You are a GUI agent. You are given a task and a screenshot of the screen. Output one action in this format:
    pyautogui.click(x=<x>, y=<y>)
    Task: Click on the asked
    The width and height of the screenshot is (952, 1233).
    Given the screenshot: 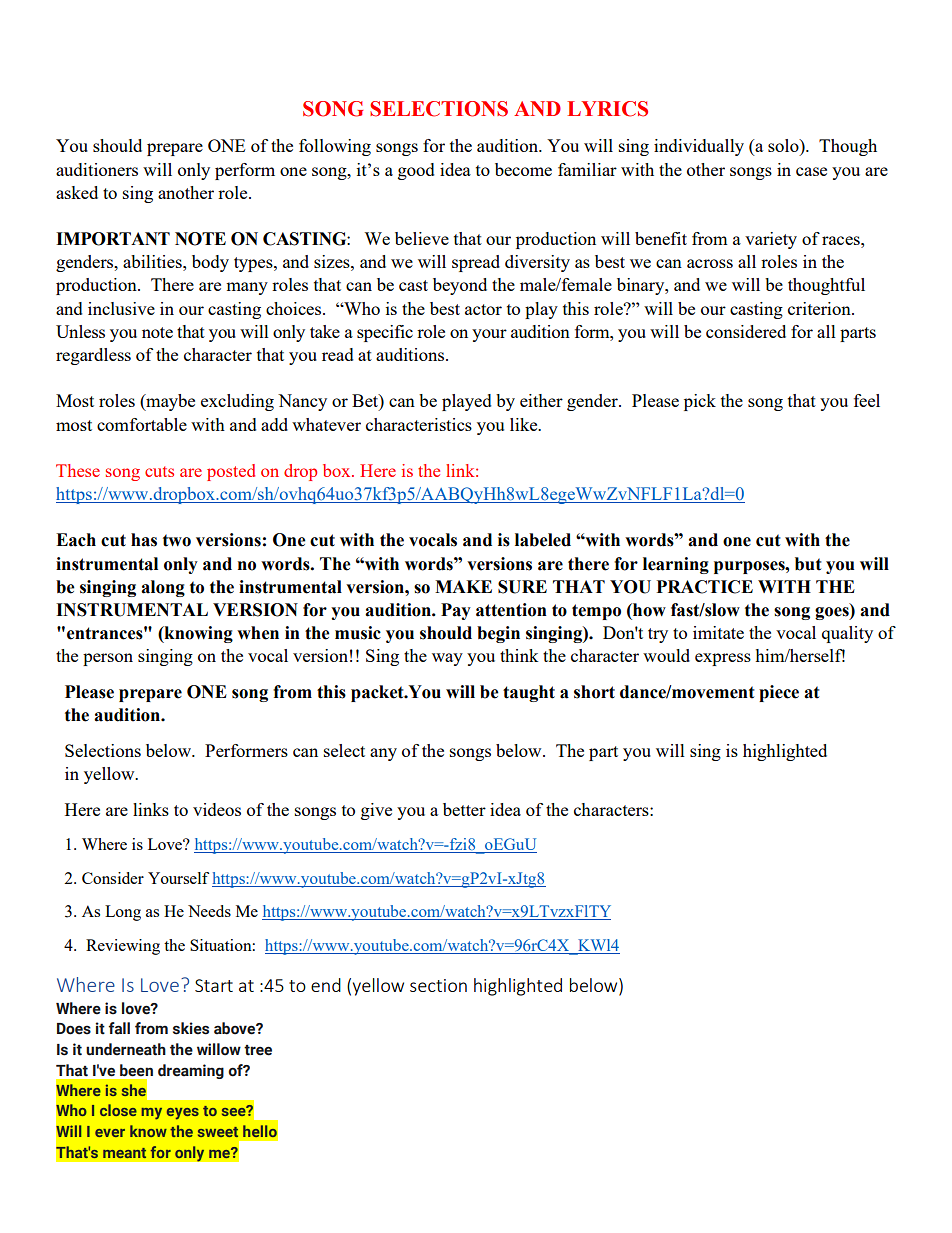 What is the action you would take?
    pyautogui.click(x=77, y=192)
